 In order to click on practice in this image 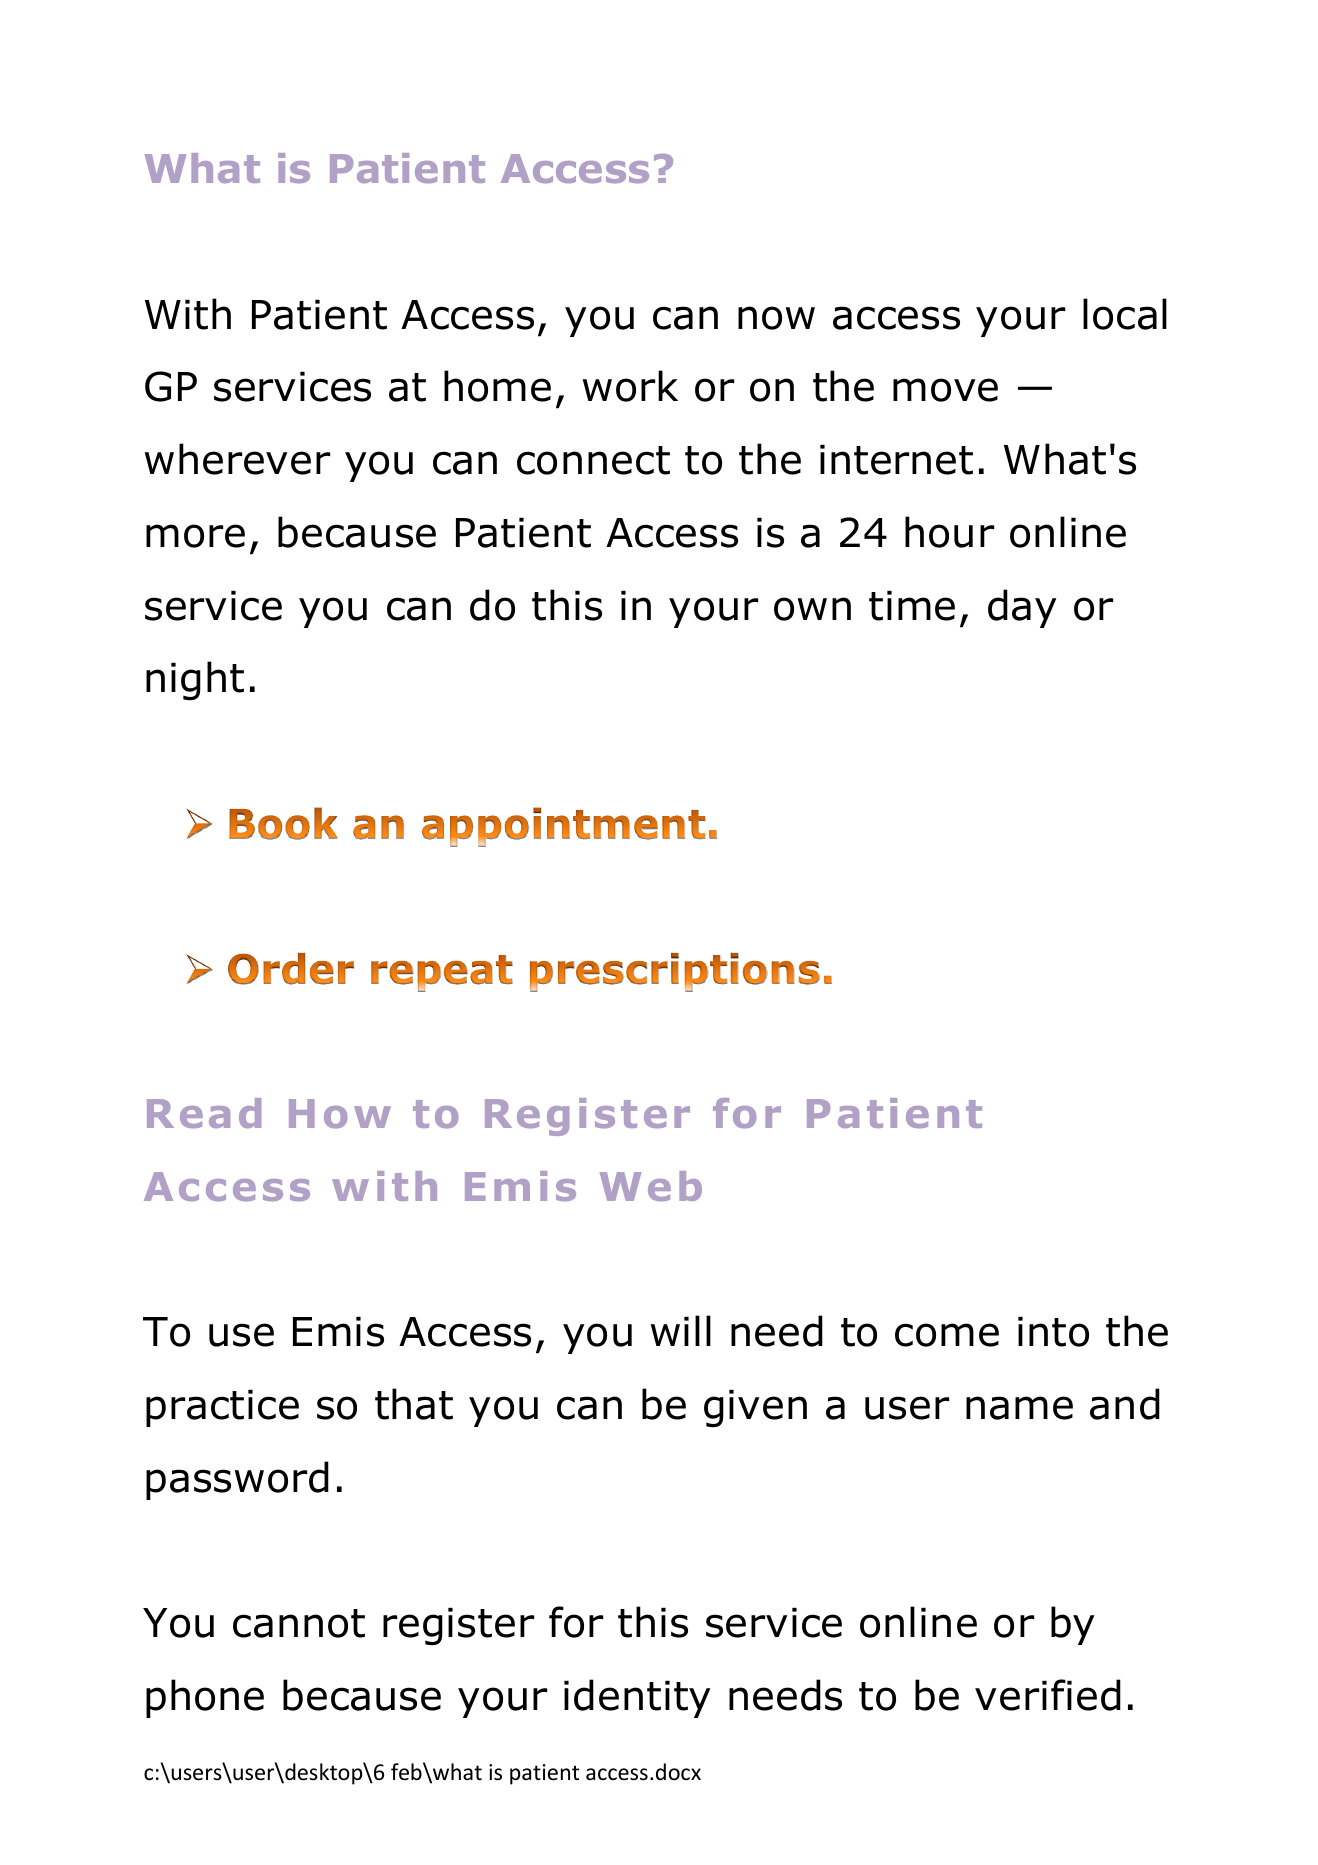, I will do `click(222, 1408)`.
